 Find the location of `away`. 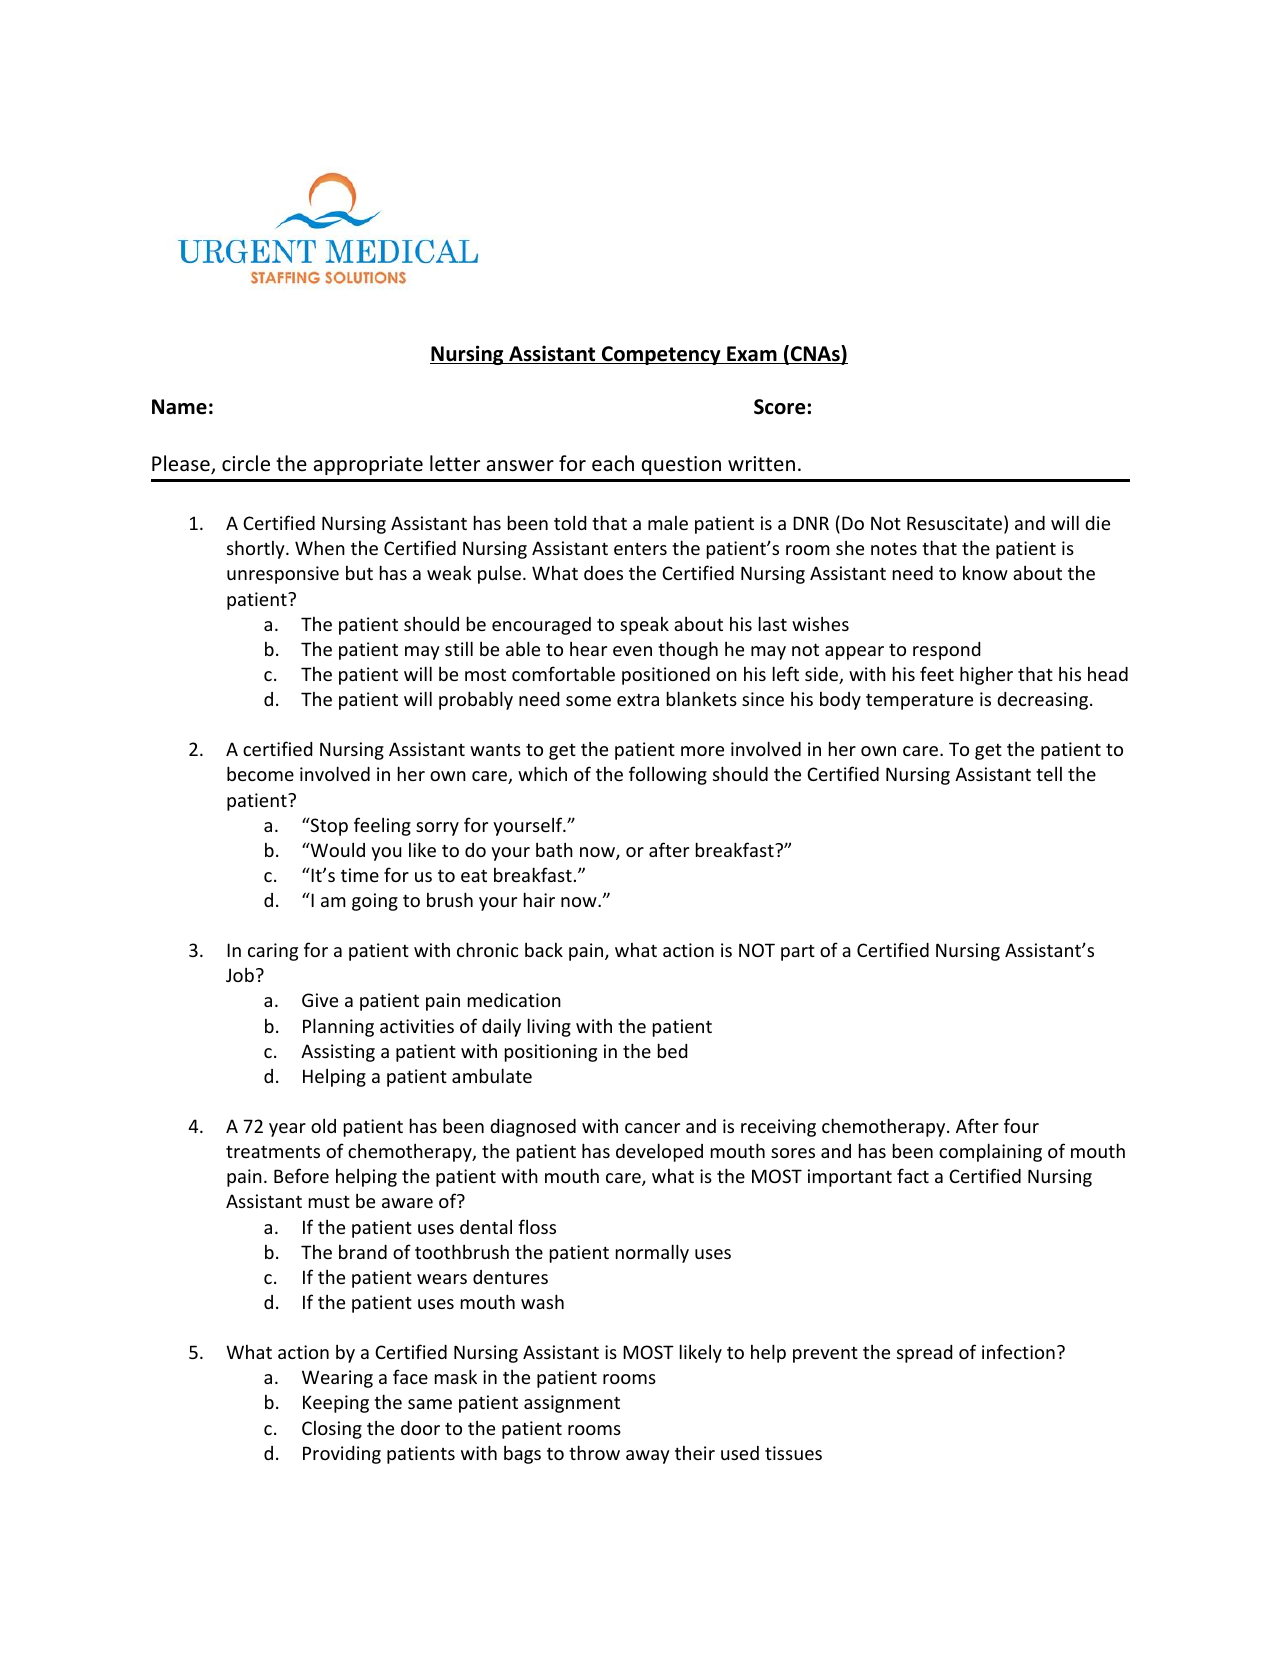

away is located at coordinates (648, 1457).
